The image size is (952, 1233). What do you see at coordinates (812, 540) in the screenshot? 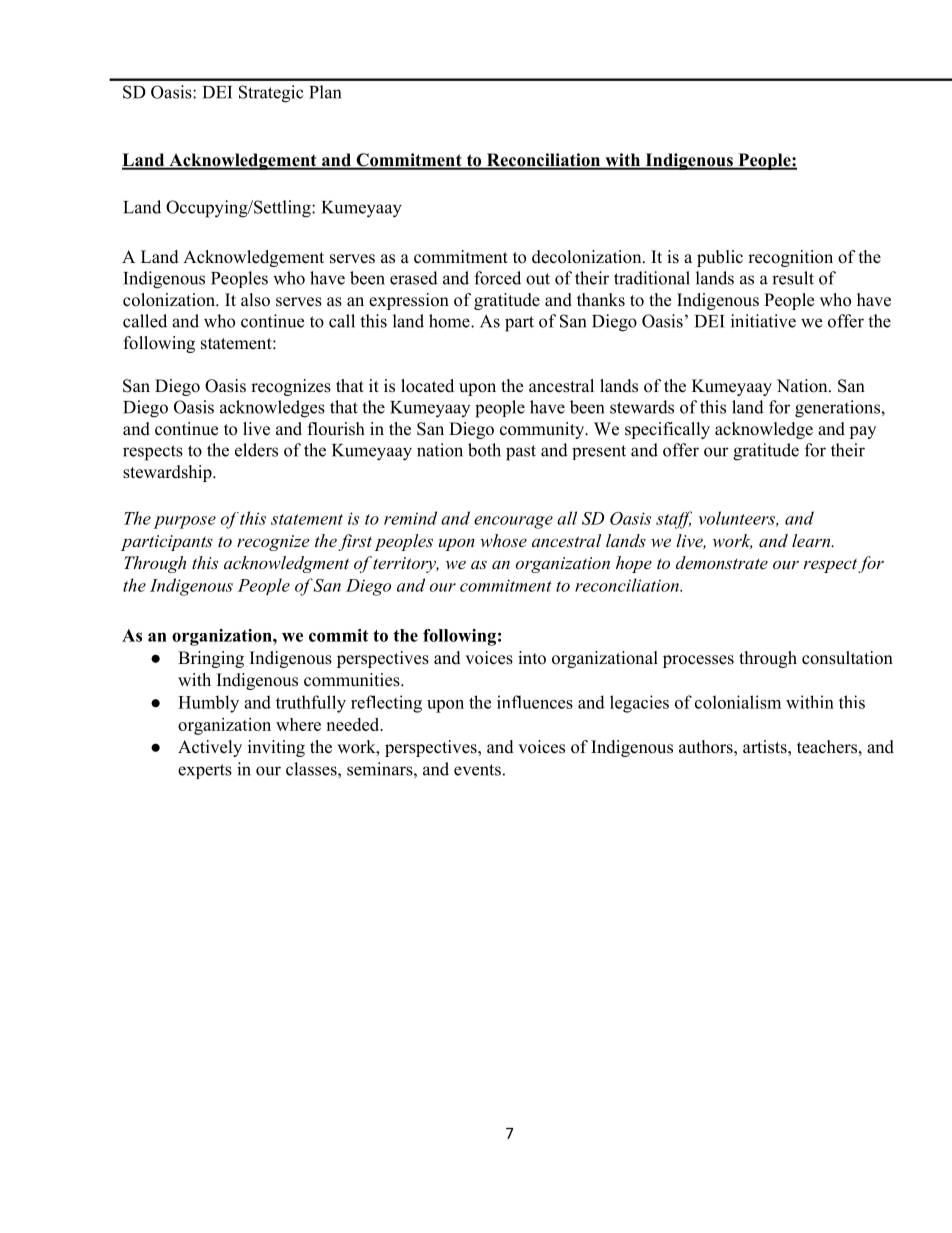
I see `learn` at bounding box center [812, 540].
